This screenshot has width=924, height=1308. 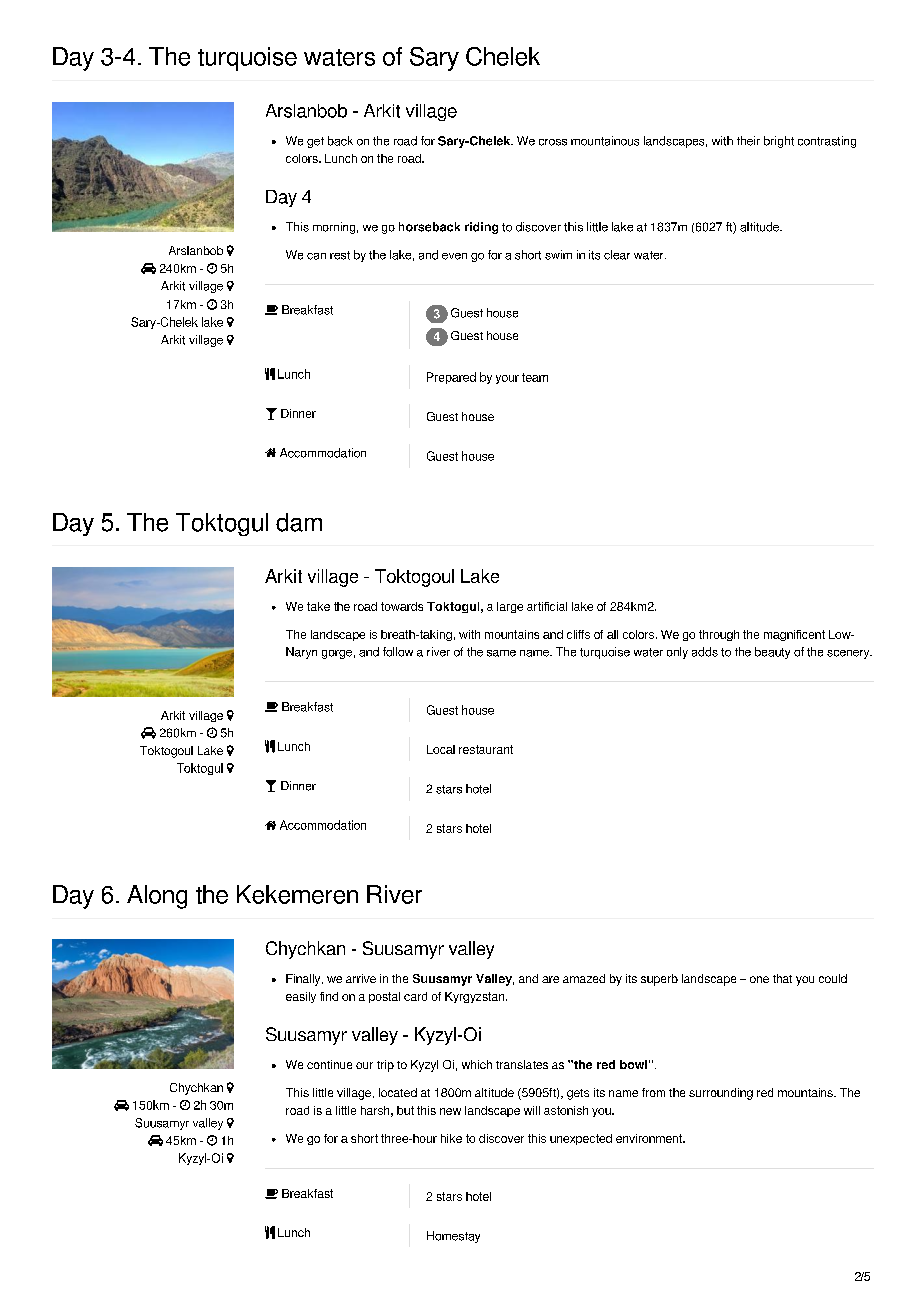 I want to click on beauty, so click(x=772, y=653).
